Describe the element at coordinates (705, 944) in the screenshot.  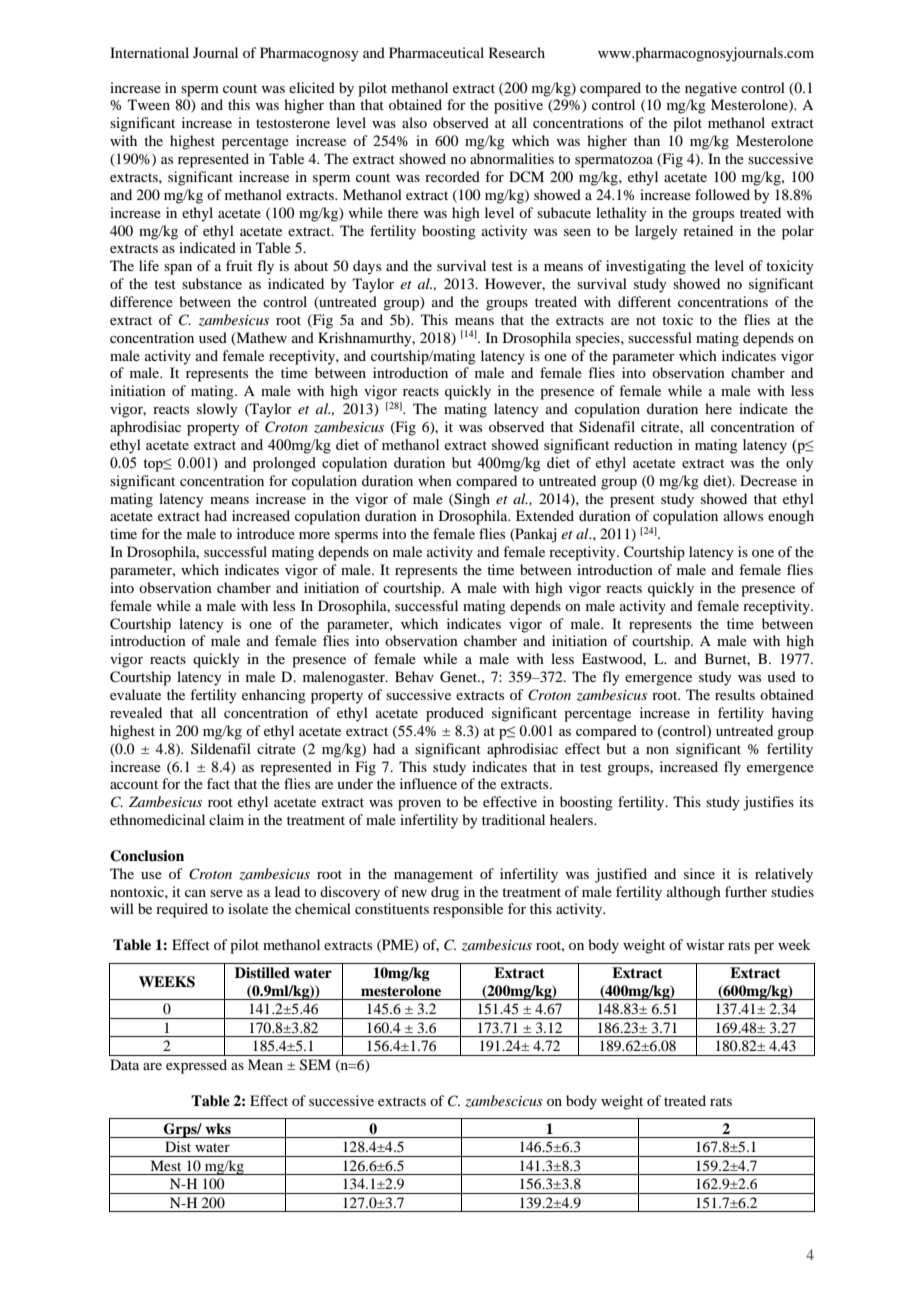
I see `wistar` at that location.
